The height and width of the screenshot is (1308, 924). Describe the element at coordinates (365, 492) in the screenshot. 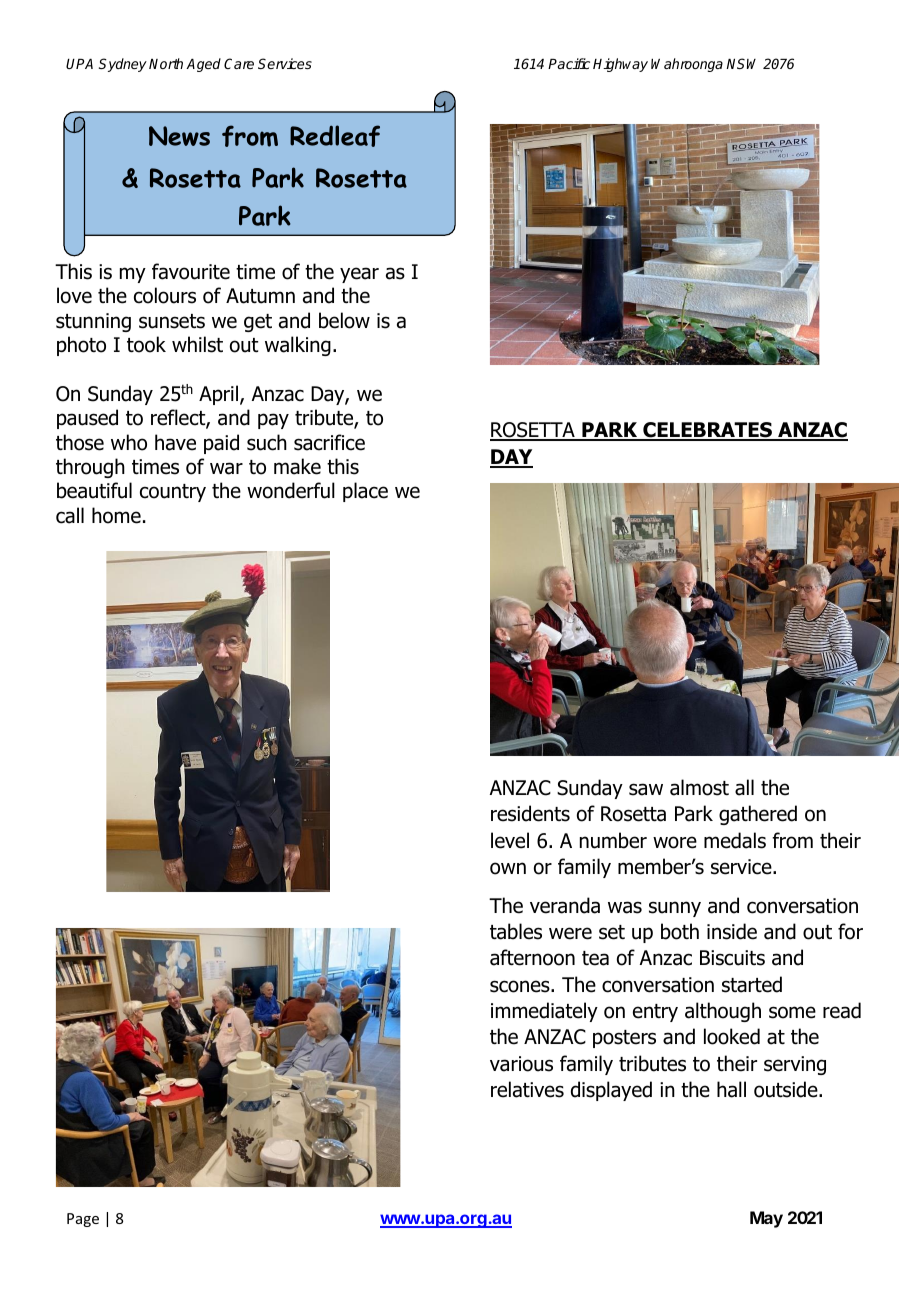

I see `place` at that location.
